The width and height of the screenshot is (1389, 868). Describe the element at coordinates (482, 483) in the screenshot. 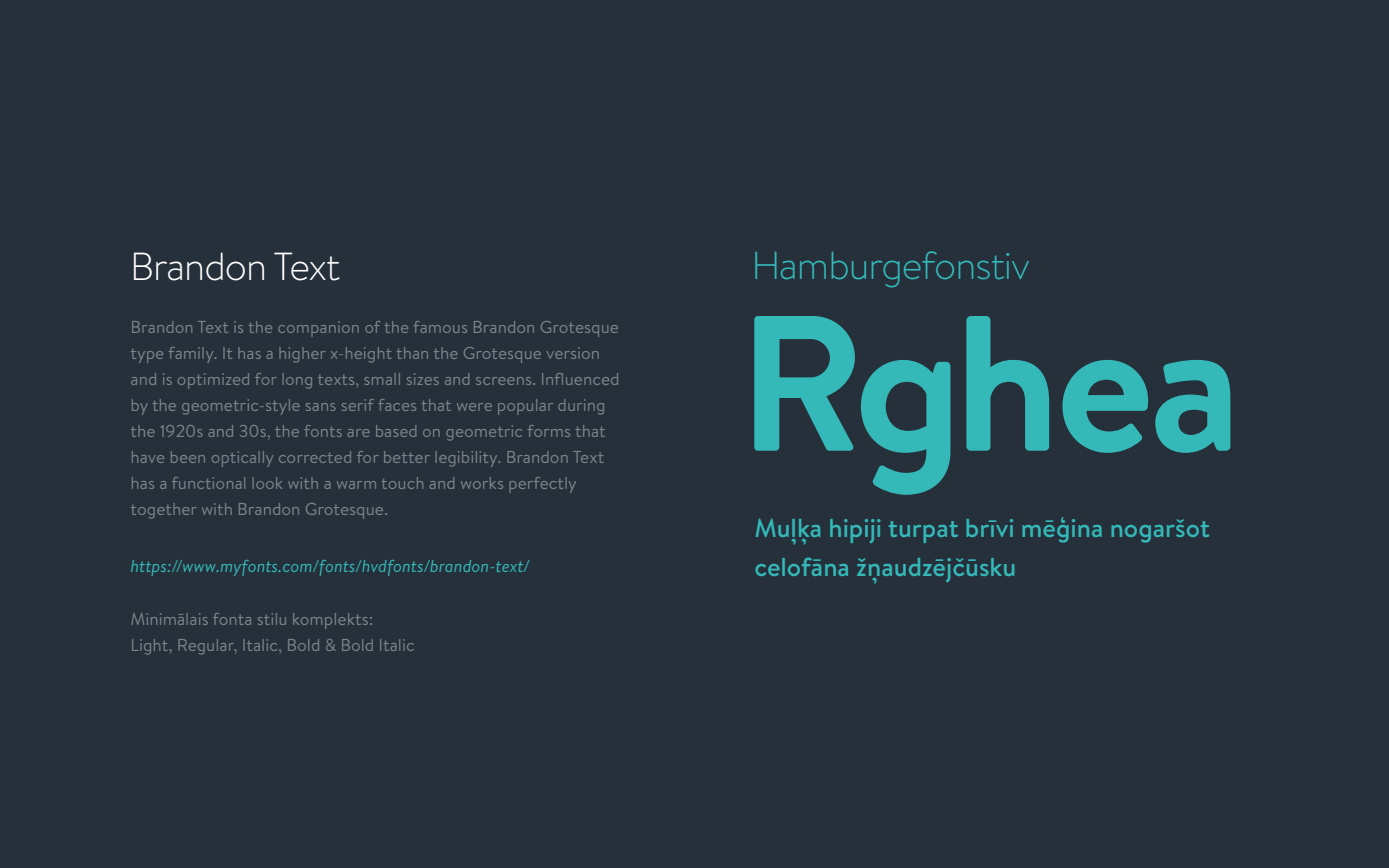

I see `works` at that location.
